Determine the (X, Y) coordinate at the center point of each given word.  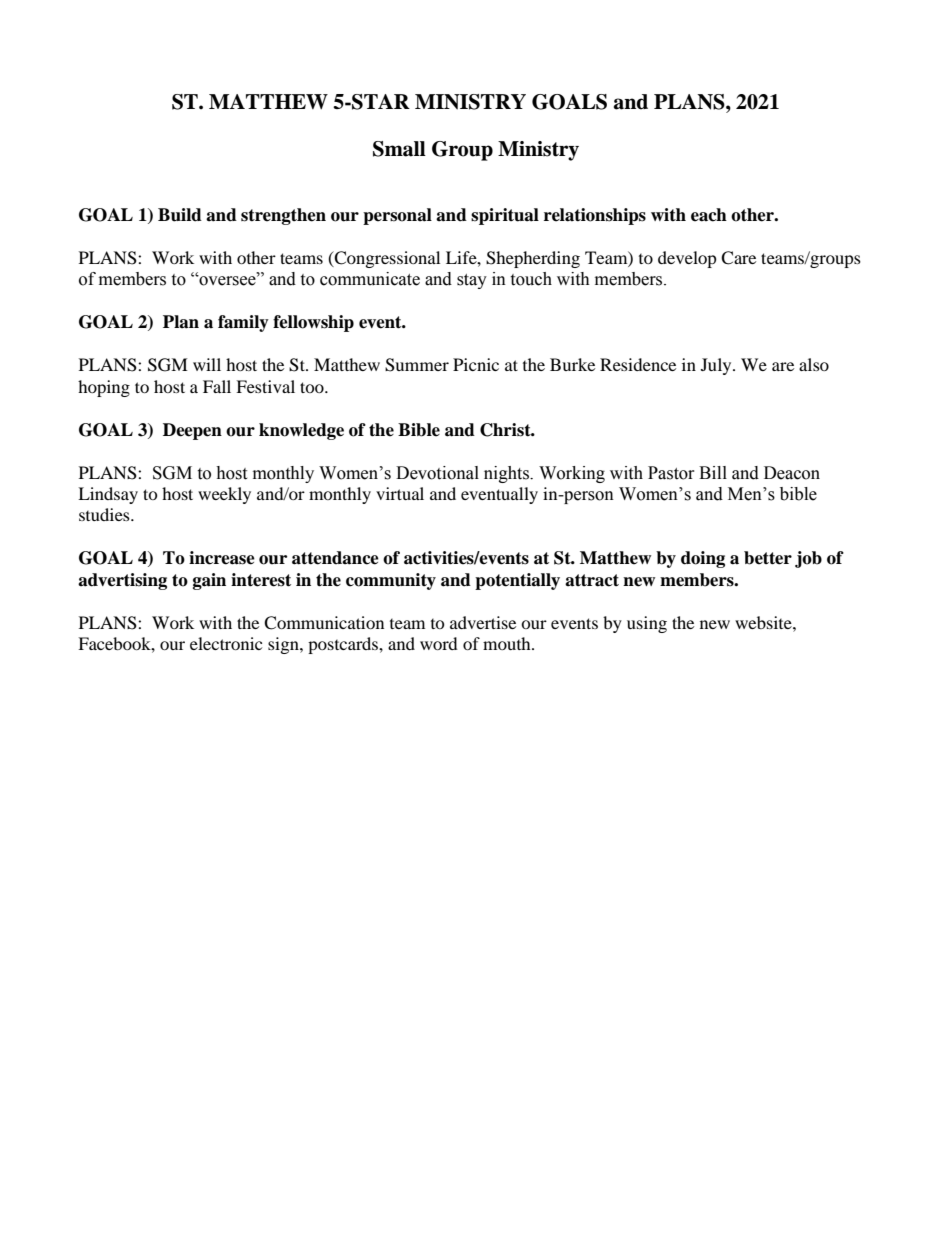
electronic (226, 643)
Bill (713, 472)
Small (399, 149)
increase (222, 558)
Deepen (192, 431)
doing (703, 559)
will (207, 364)
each (709, 215)
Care (738, 258)
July (717, 366)
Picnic (476, 364)
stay (472, 281)
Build (180, 215)
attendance (335, 558)
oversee (227, 280)
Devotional (437, 473)
